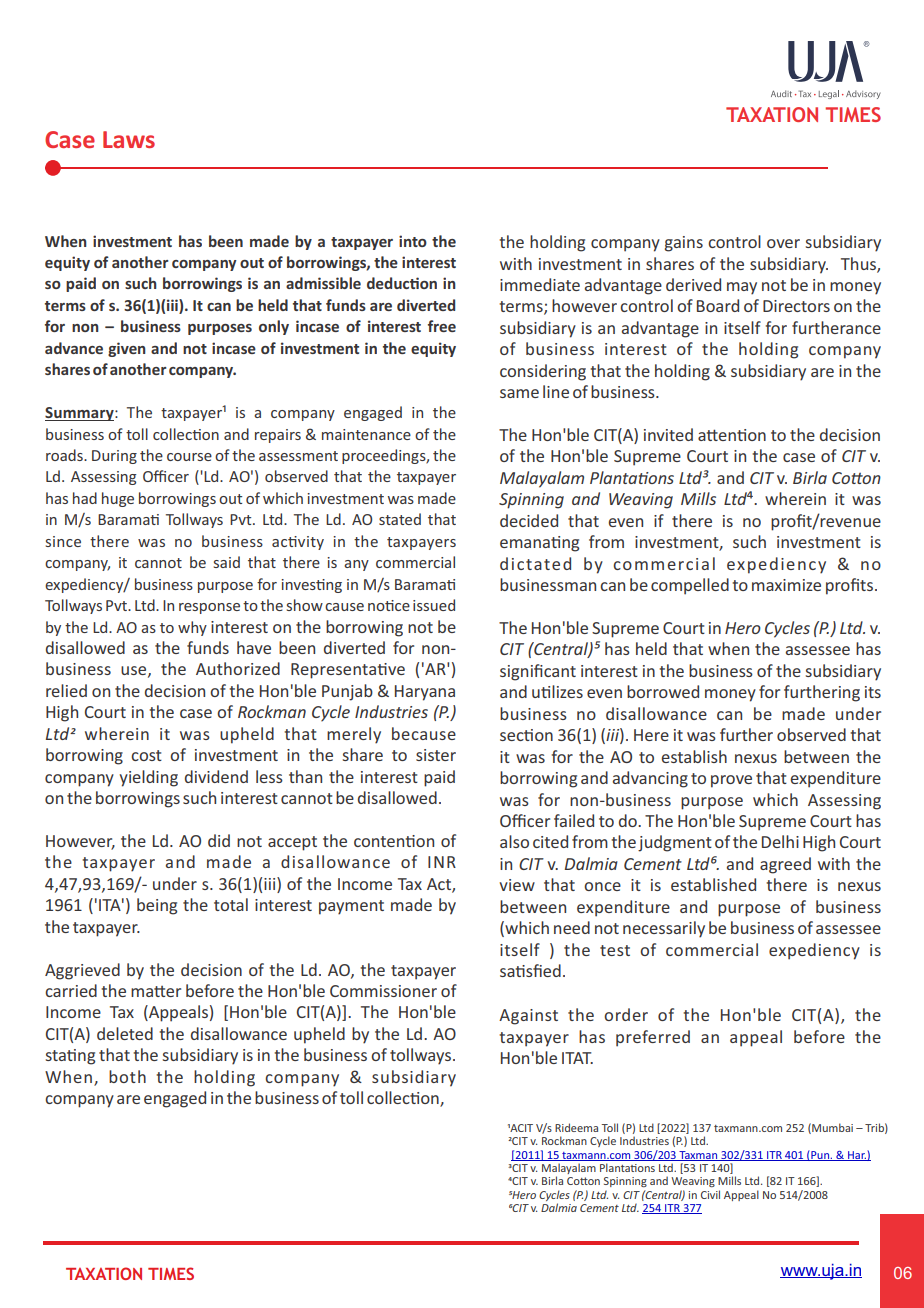 The height and width of the screenshot is (1308, 924). What do you see at coordinates (129, 139) in the screenshot?
I see `Laws` at bounding box center [129, 139].
